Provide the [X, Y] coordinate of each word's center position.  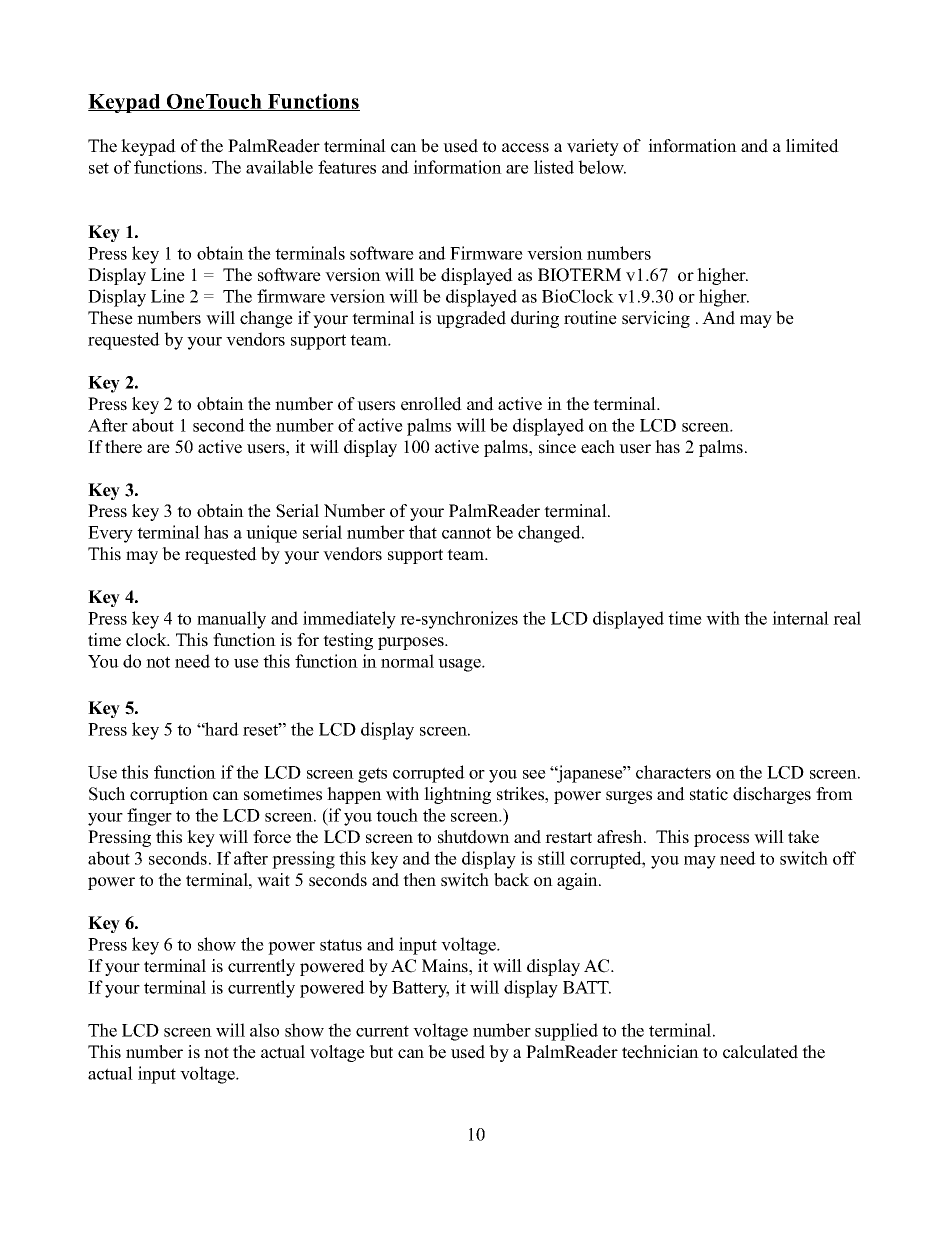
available [279, 167]
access [525, 148]
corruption [169, 795]
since [557, 447]
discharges [772, 795]
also [264, 1030]
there [123, 447]
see [534, 774]
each [598, 447]
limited [812, 146]
